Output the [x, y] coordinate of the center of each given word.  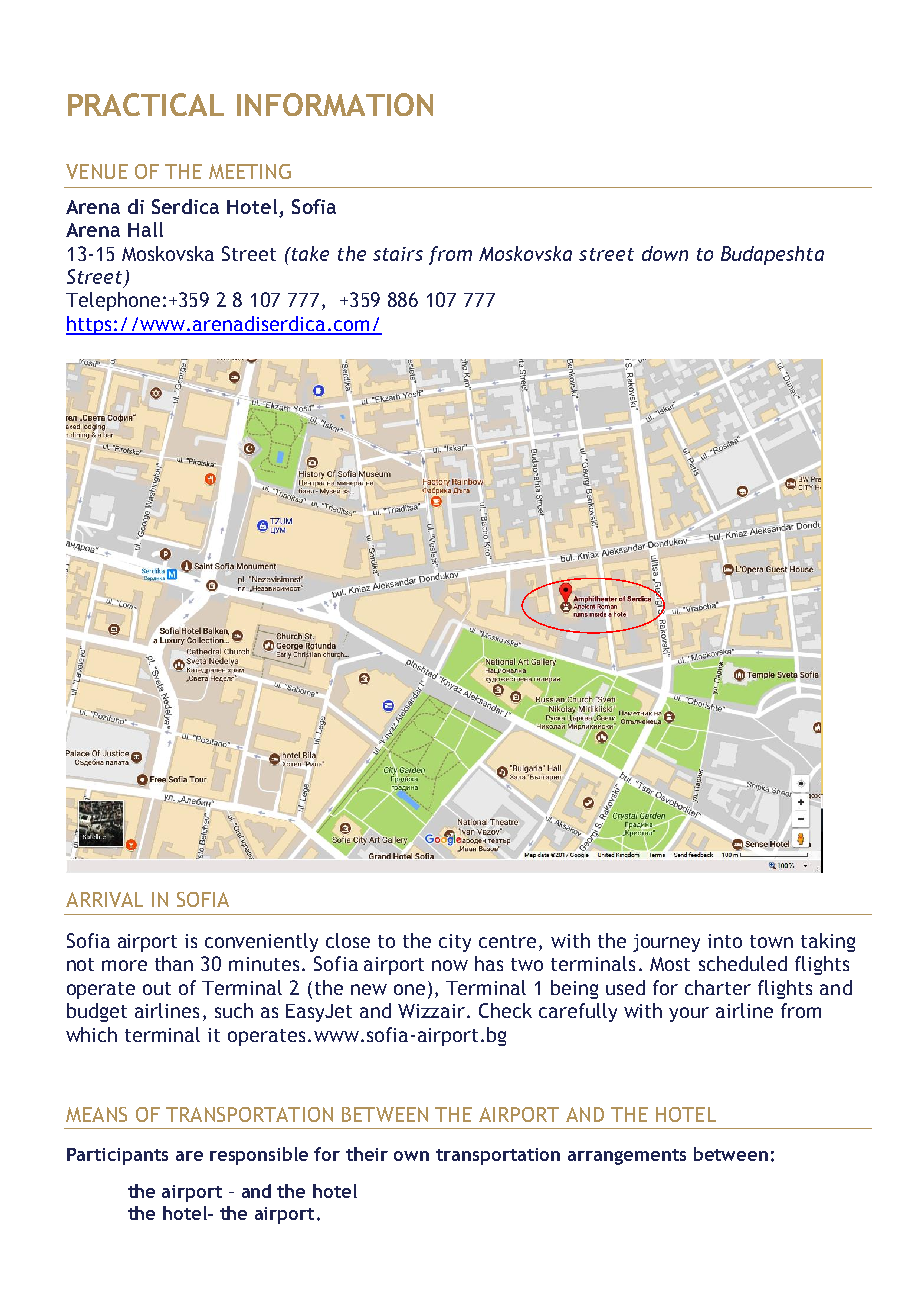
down [665, 253]
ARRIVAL [104, 899]
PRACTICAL [146, 104]
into [725, 941]
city [455, 943]
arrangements [627, 1157]
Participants [117, 1156]
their [367, 1154]
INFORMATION [335, 104]
